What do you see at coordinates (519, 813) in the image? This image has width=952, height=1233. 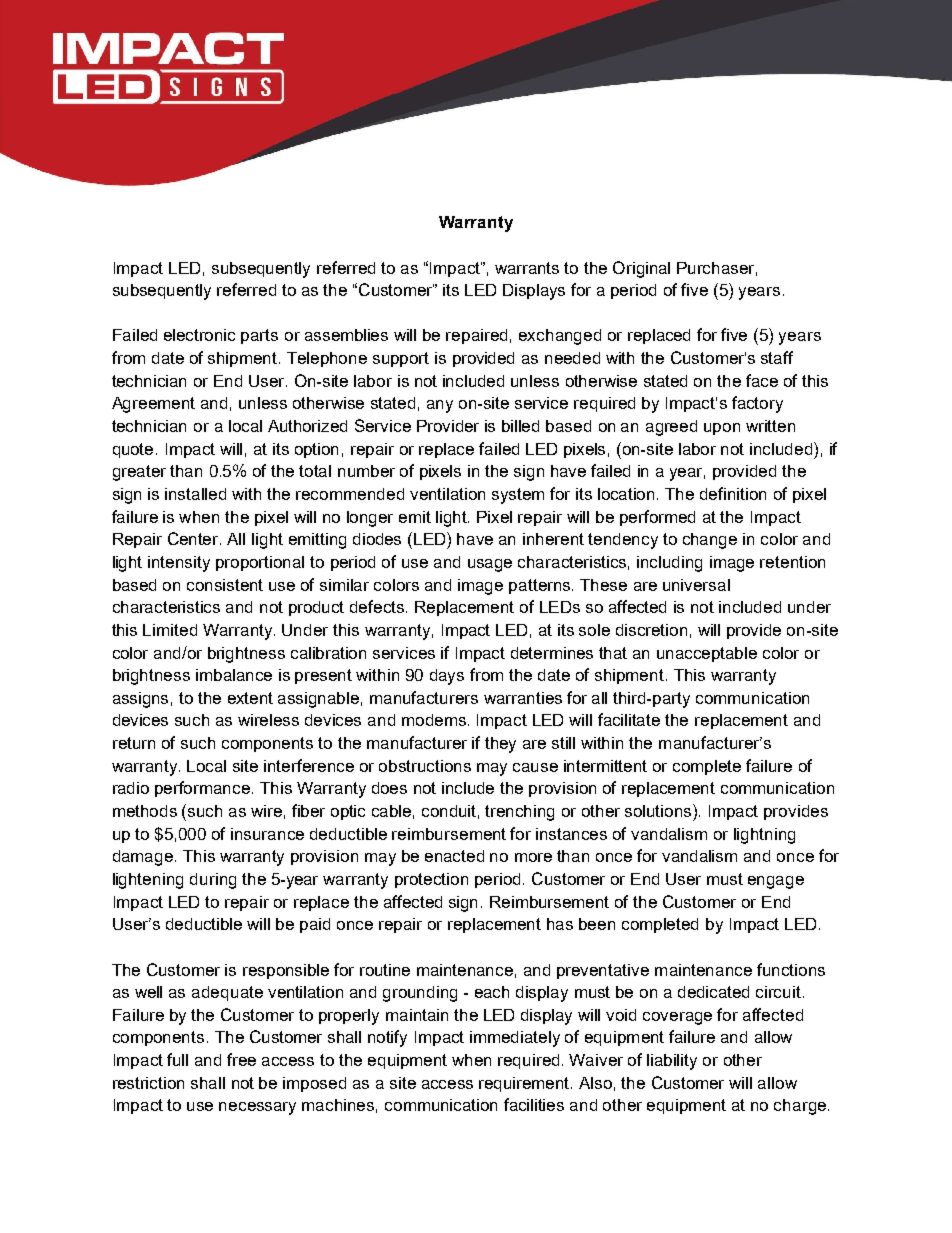 I see `trenching` at bounding box center [519, 813].
